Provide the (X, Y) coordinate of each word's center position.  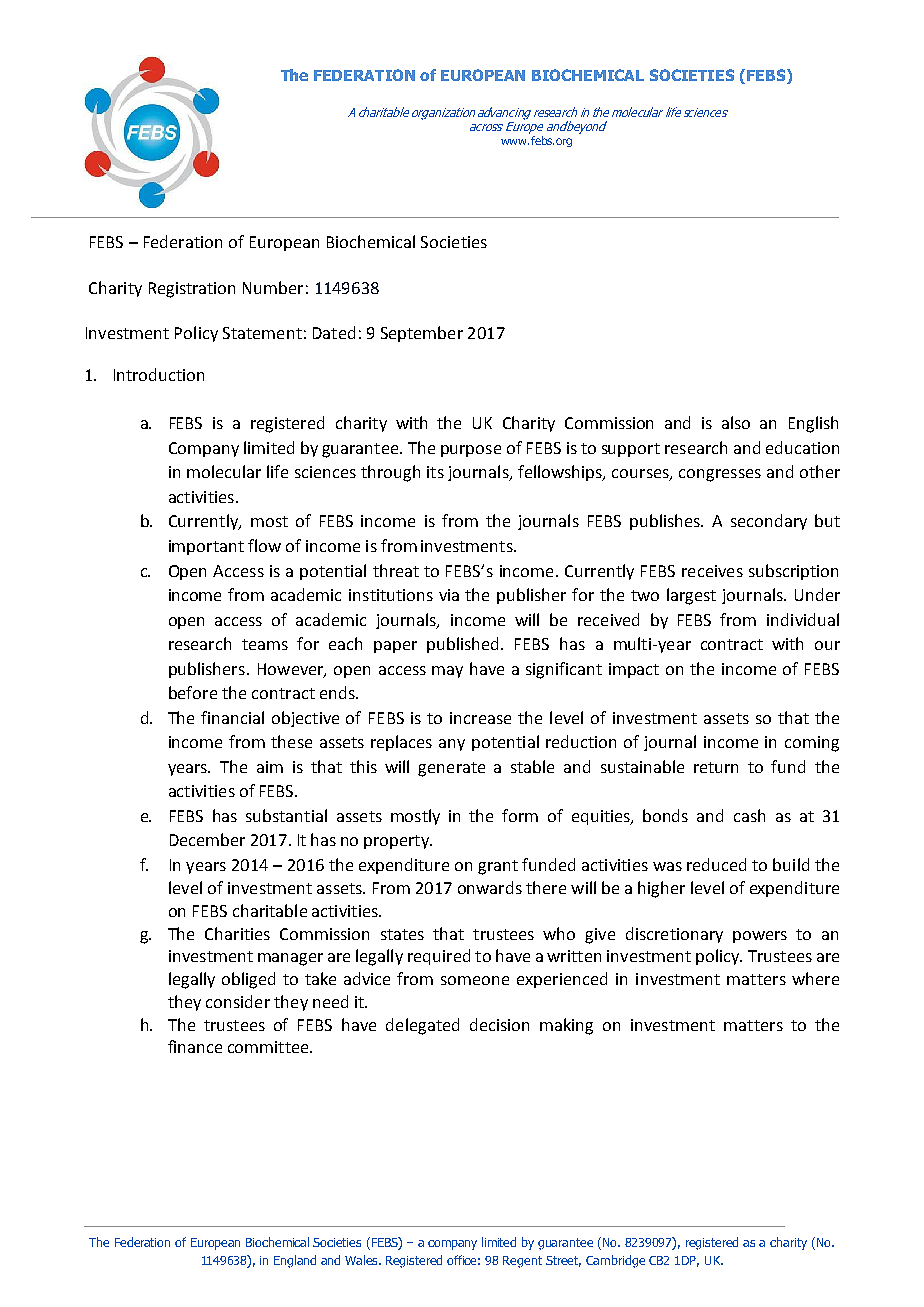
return (716, 767)
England (295, 1261)
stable (532, 766)
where (815, 978)
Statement (262, 333)
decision (499, 1024)
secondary (769, 522)
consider (238, 1001)
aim (270, 767)
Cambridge (615, 1261)
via (449, 595)
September (422, 334)
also (736, 422)
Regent (522, 1262)
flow (264, 545)
